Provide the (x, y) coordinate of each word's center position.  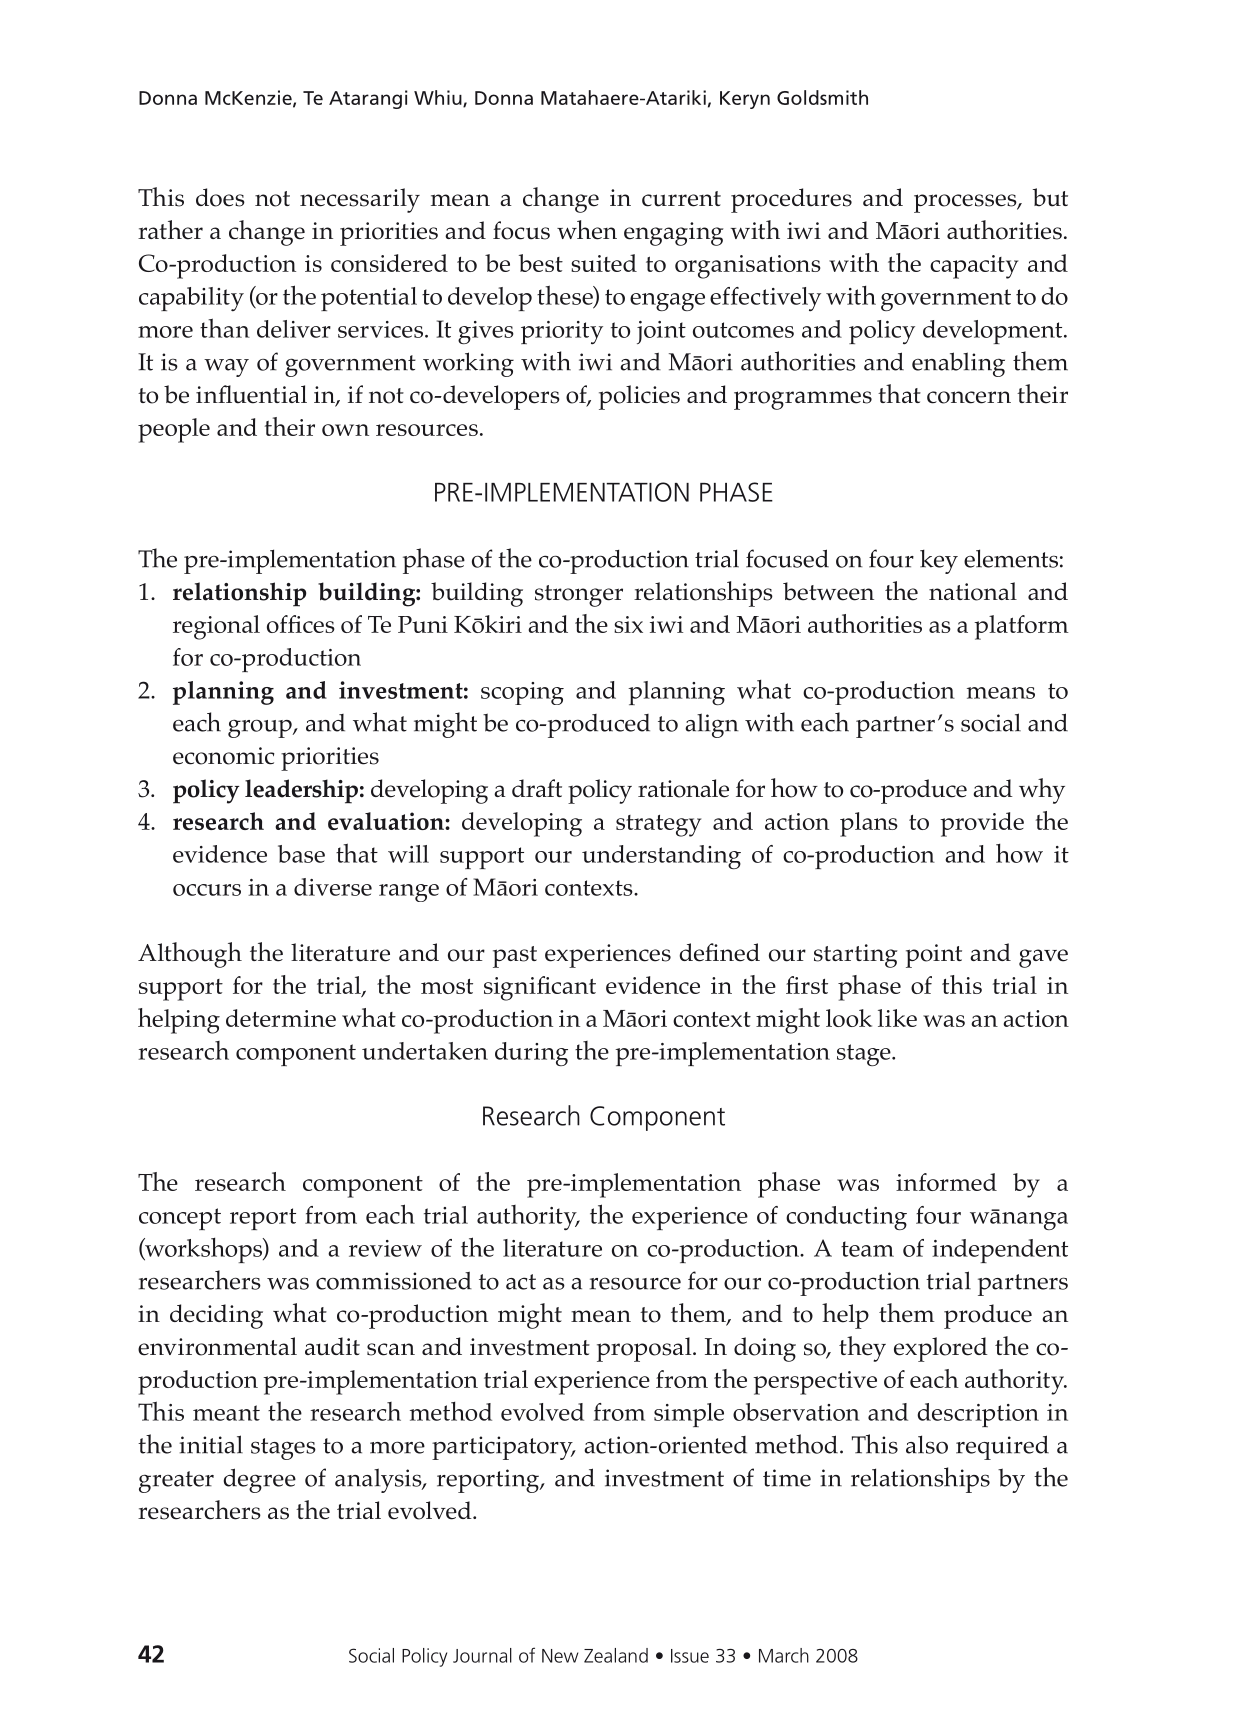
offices (301, 624)
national (973, 591)
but (1050, 197)
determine (281, 1018)
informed (946, 1182)
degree (259, 1480)
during (531, 1054)
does (220, 197)
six (628, 624)
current (681, 199)
